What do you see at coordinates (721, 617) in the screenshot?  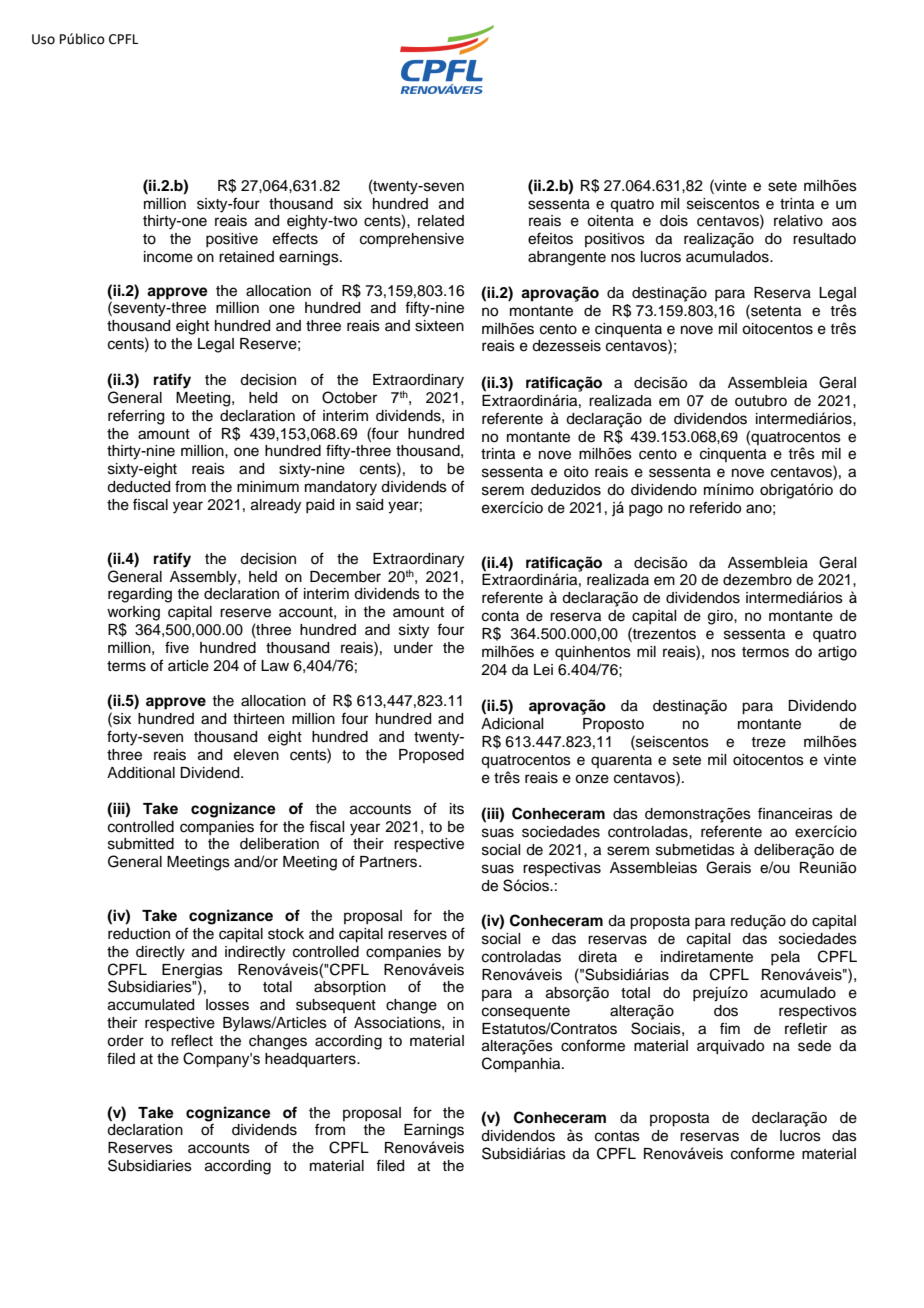 I see `giro` at bounding box center [721, 617].
